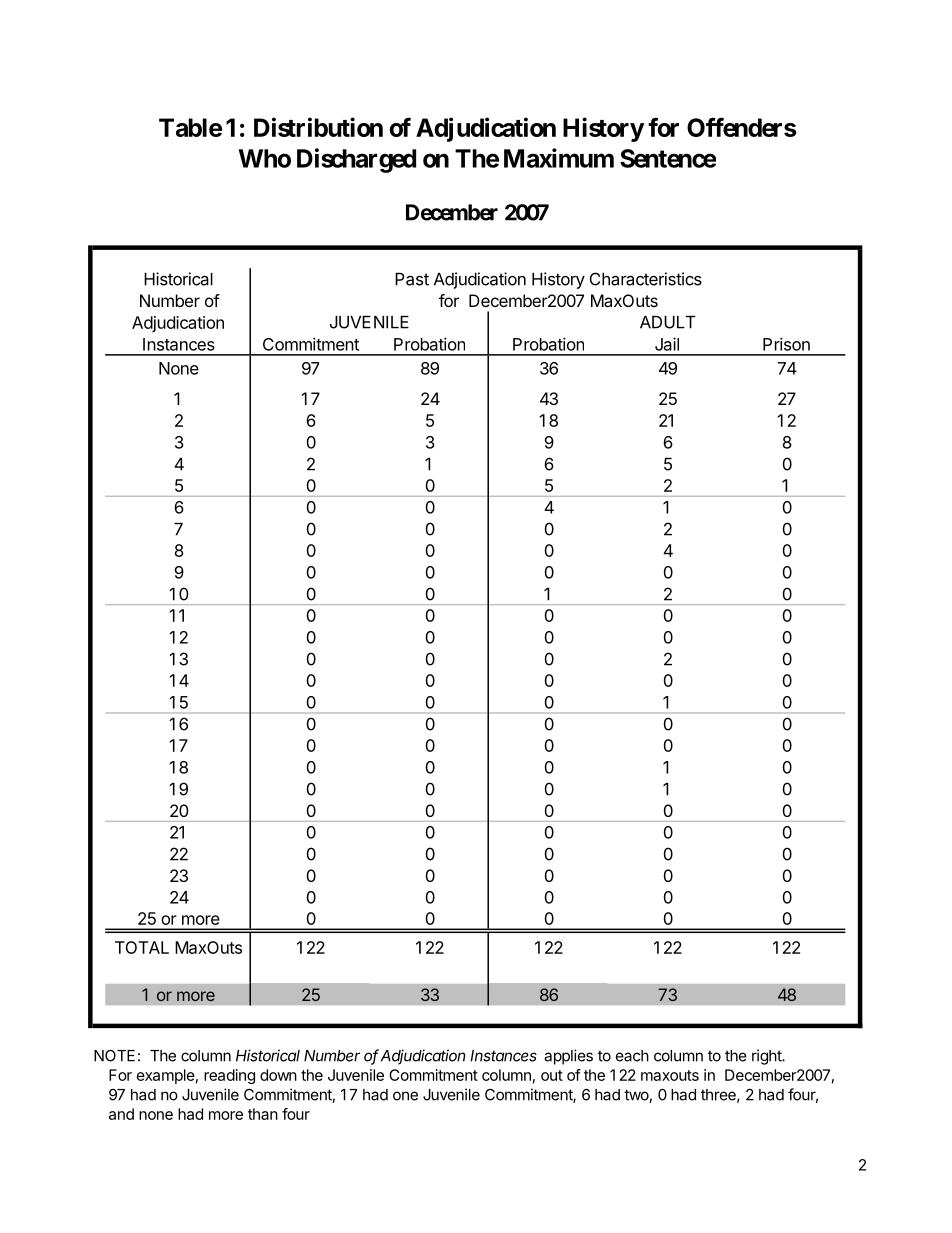 The height and width of the screenshot is (1233, 952). What do you see at coordinates (568, 1057) in the screenshot?
I see `applies` at bounding box center [568, 1057].
